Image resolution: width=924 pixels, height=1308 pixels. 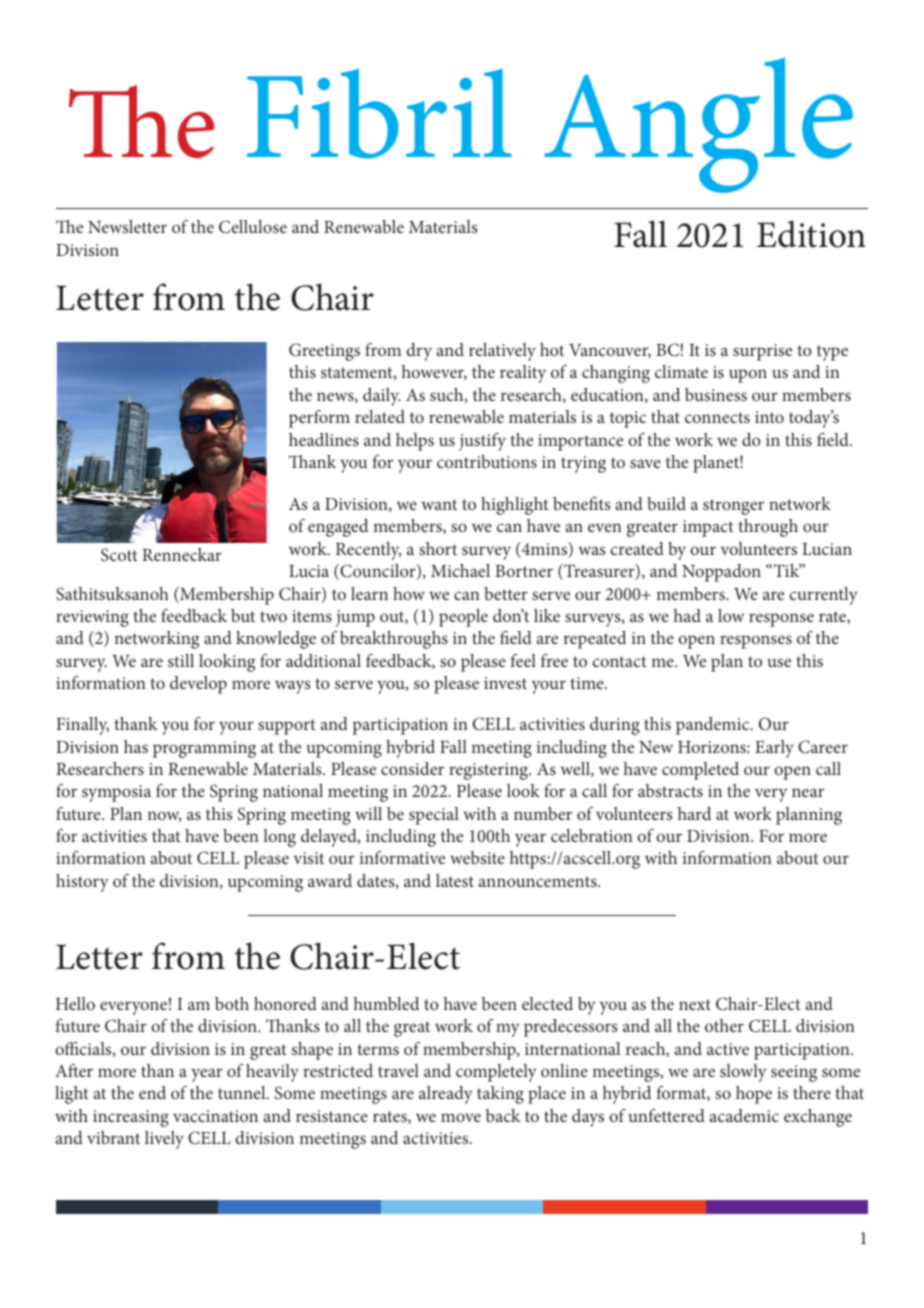 What do you see at coordinates (131, 1118) in the image?
I see `increasing` at bounding box center [131, 1118].
